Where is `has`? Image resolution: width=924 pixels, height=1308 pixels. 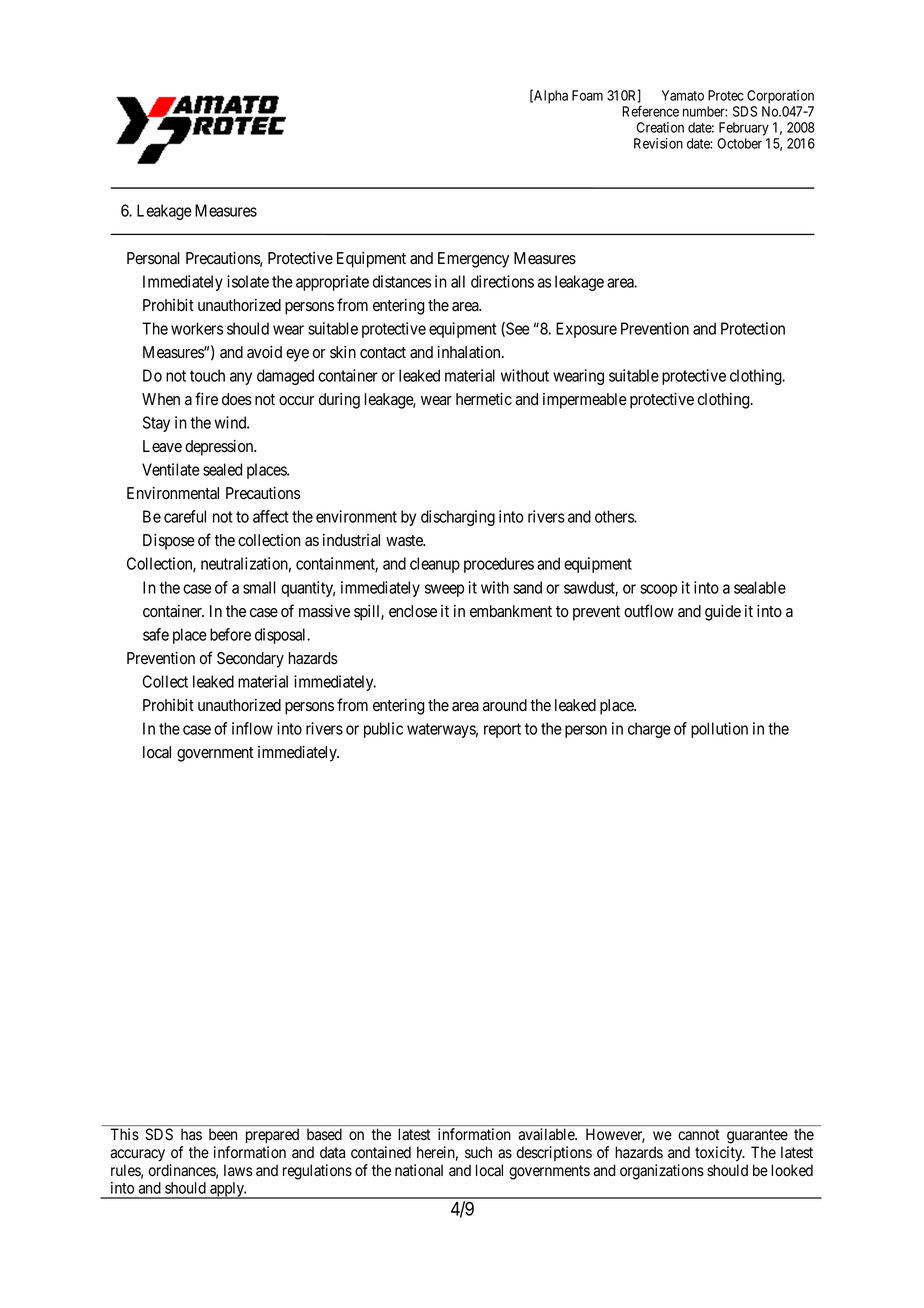 has is located at coordinates (191, 1134).
